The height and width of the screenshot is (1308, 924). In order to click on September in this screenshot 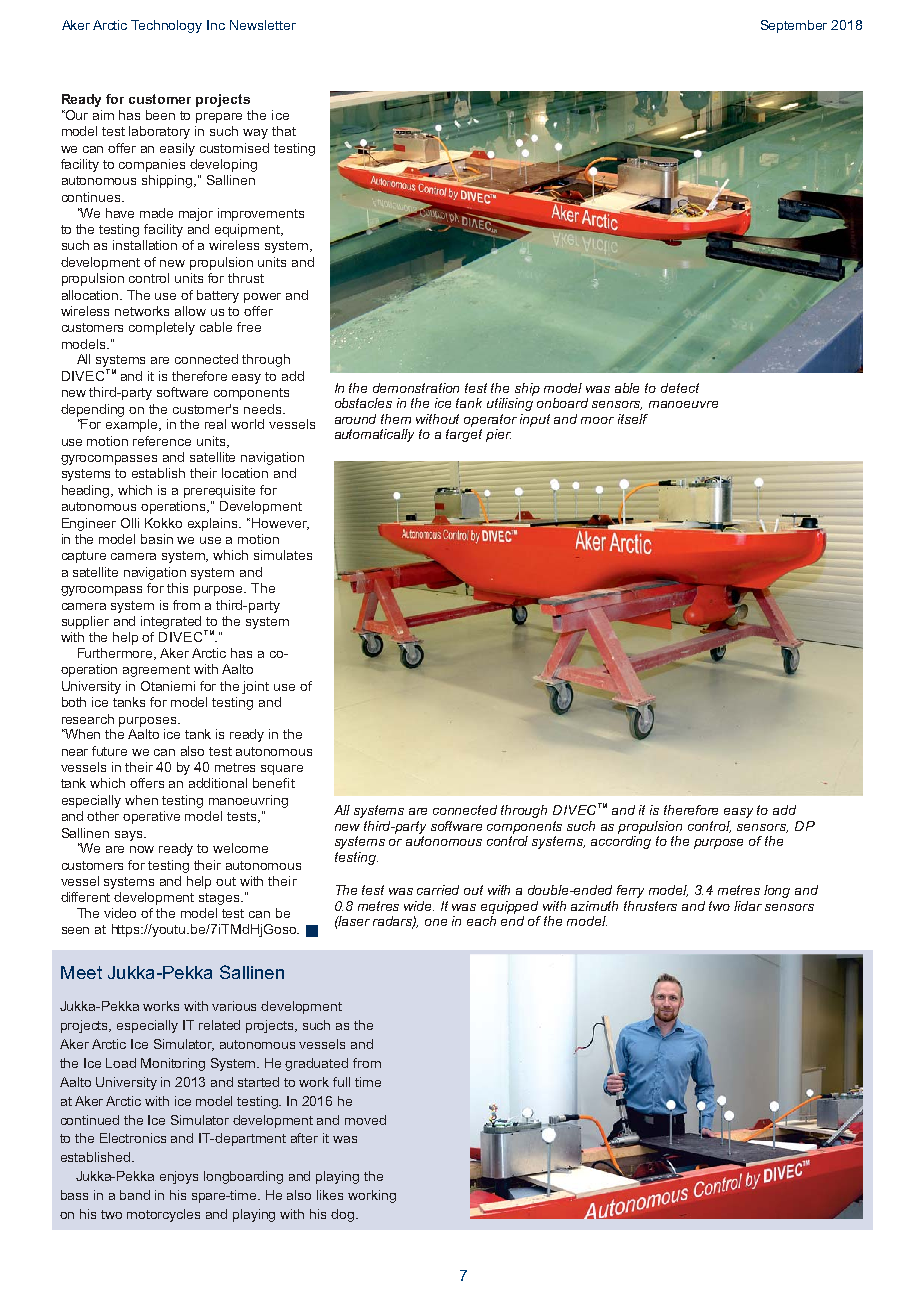, I will do `click(794, 26)`.
